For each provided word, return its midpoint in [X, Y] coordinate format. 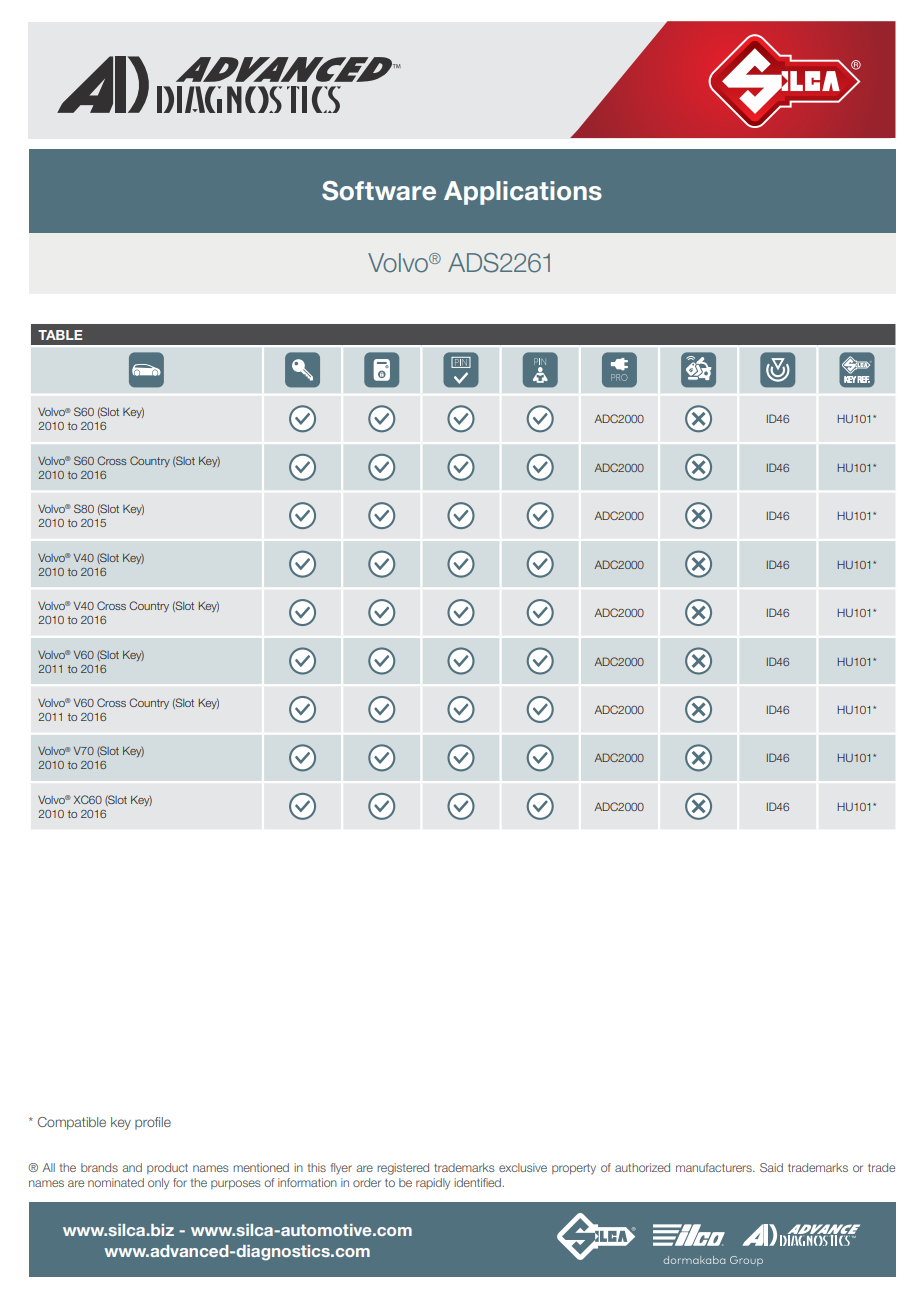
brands [99, 1167]
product [167, 1168]
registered [403, 1169]
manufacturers [715, 1167]
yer [343, 1170]
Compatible [72, 1123]
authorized [642, 1167]
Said [771, 1167]
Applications [523, 193]
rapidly [433, 1184]
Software [379, 191]
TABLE [60, 335]
